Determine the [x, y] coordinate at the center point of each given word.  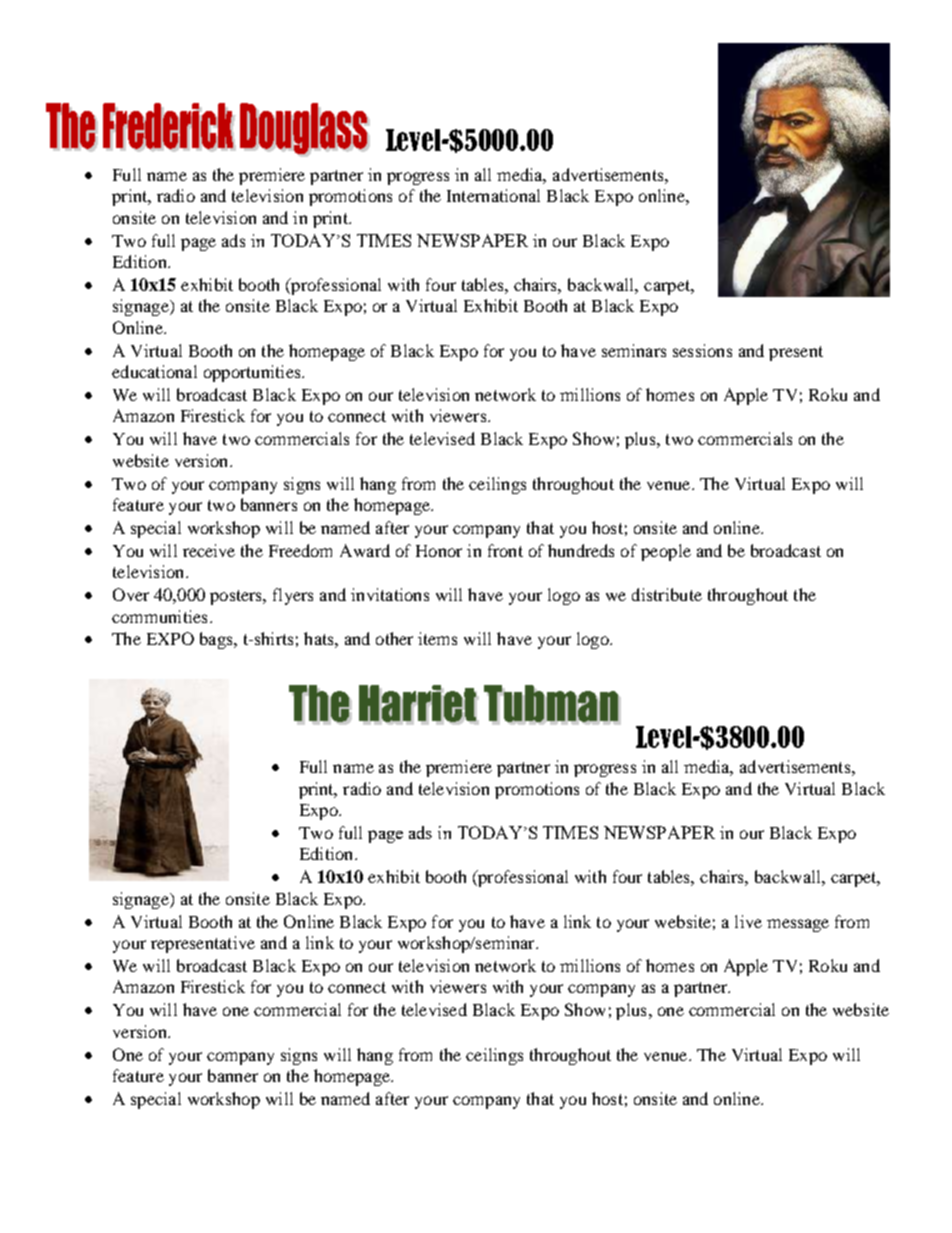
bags [217, 640]
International [493, 195]
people [666, 552]
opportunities [253, 373]
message [798, 925]
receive [209, 550]
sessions [702, 350]
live [748, 921]
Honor [439, 551]
